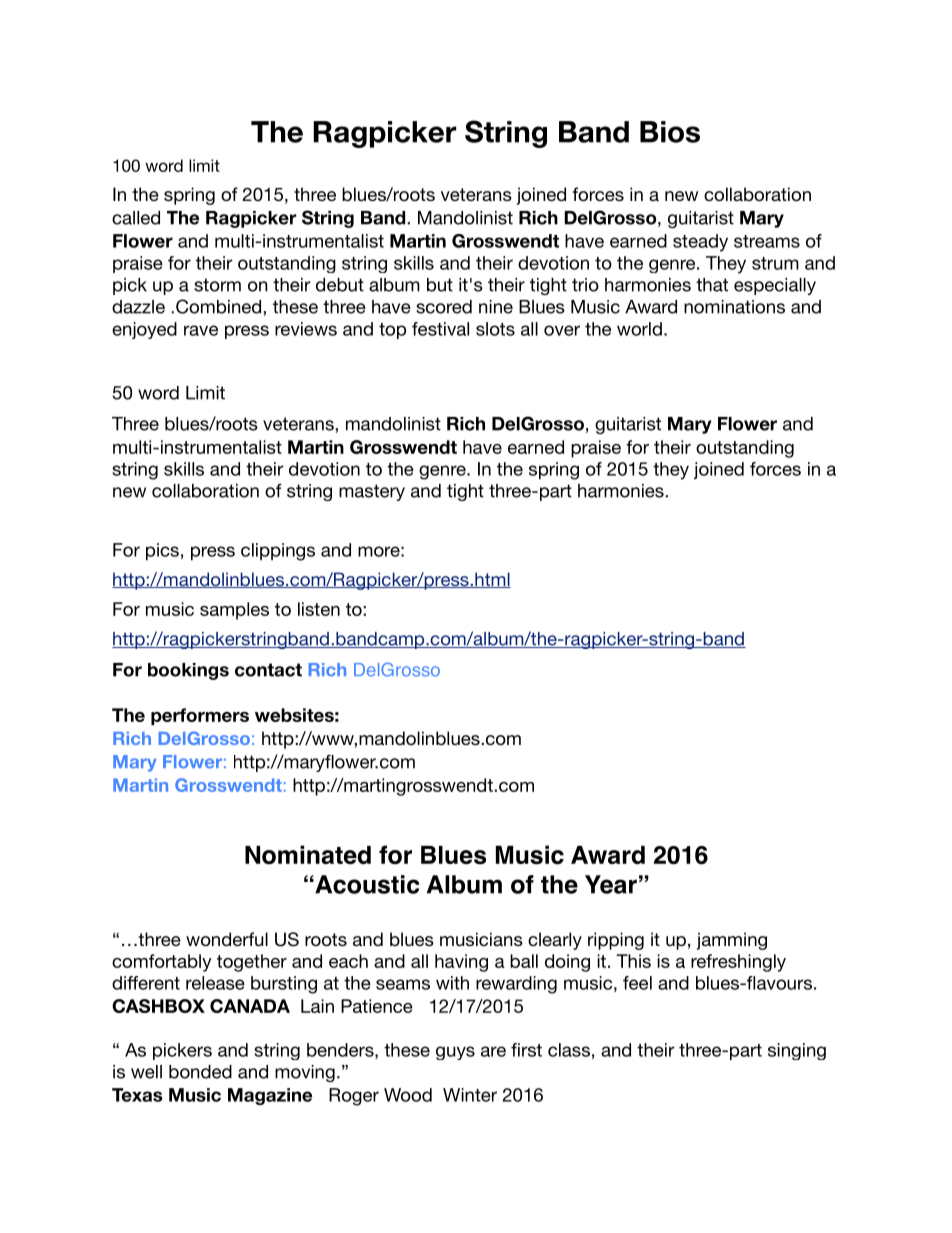  Describe the element at coordinates (670, 132) in the screenshot. I see `Bios` at that location.
